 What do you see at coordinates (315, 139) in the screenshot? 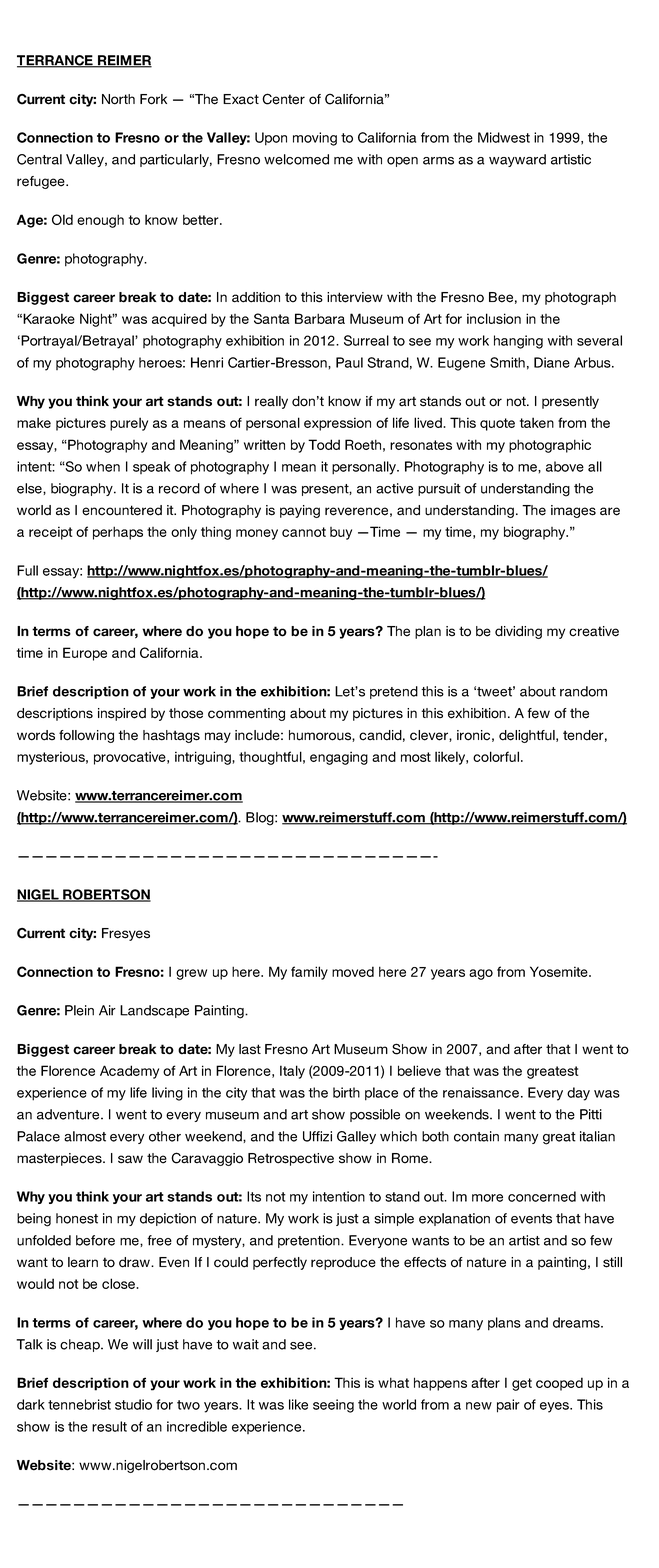
I see `moving` at bounding box center [315, 139].
